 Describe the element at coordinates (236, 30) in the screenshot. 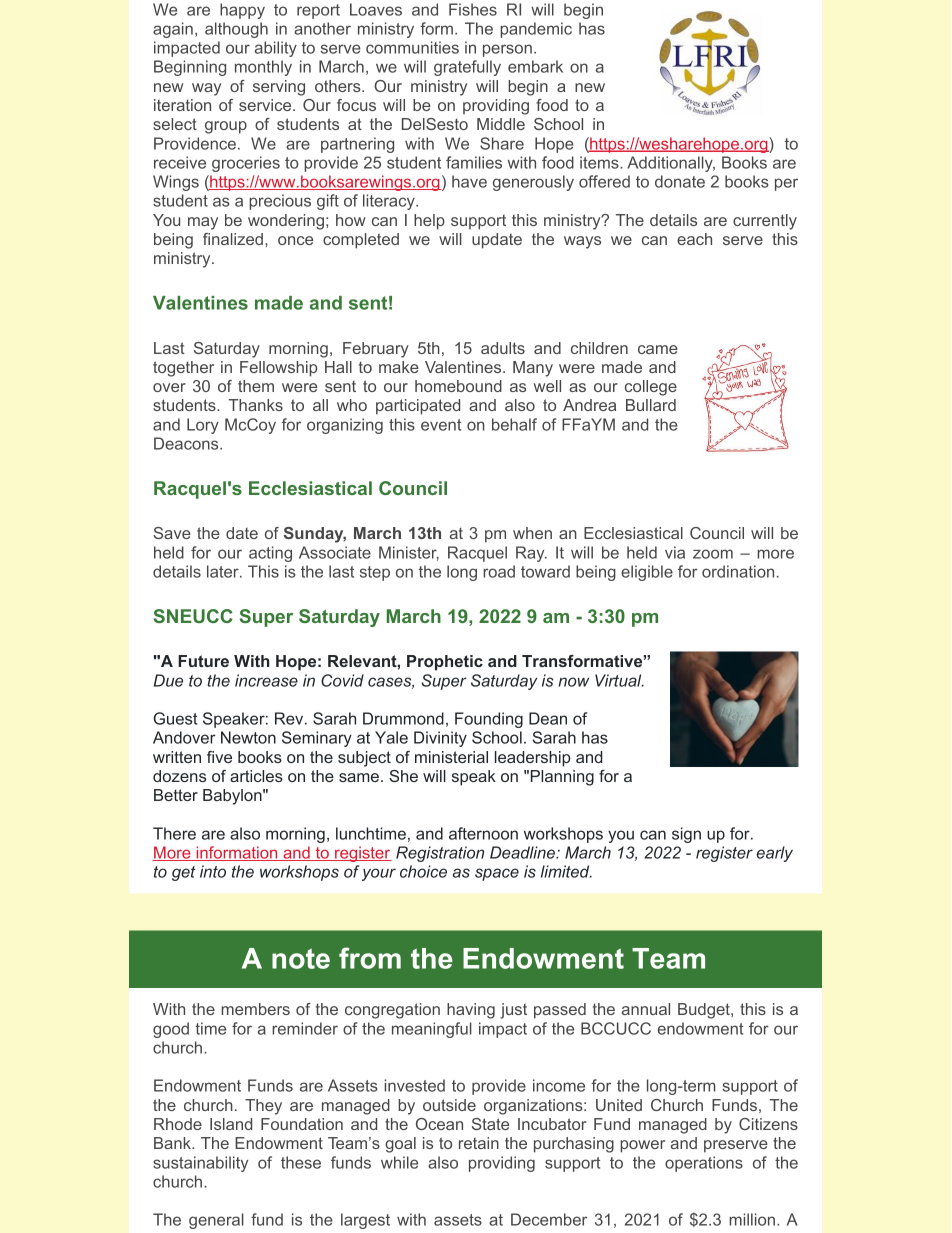

I see `although` at that location.
